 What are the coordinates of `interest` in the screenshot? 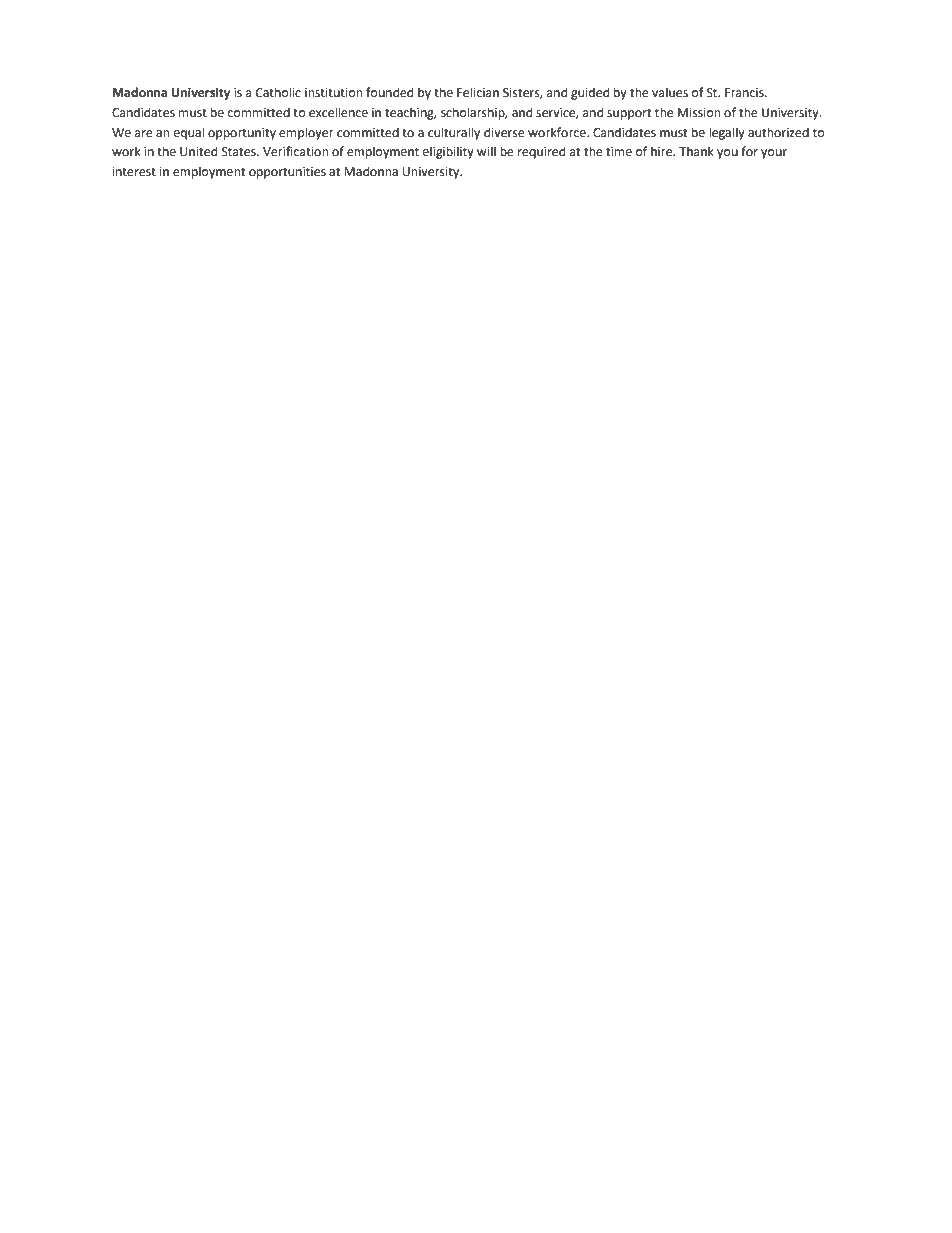 It's located at (134, 172).
